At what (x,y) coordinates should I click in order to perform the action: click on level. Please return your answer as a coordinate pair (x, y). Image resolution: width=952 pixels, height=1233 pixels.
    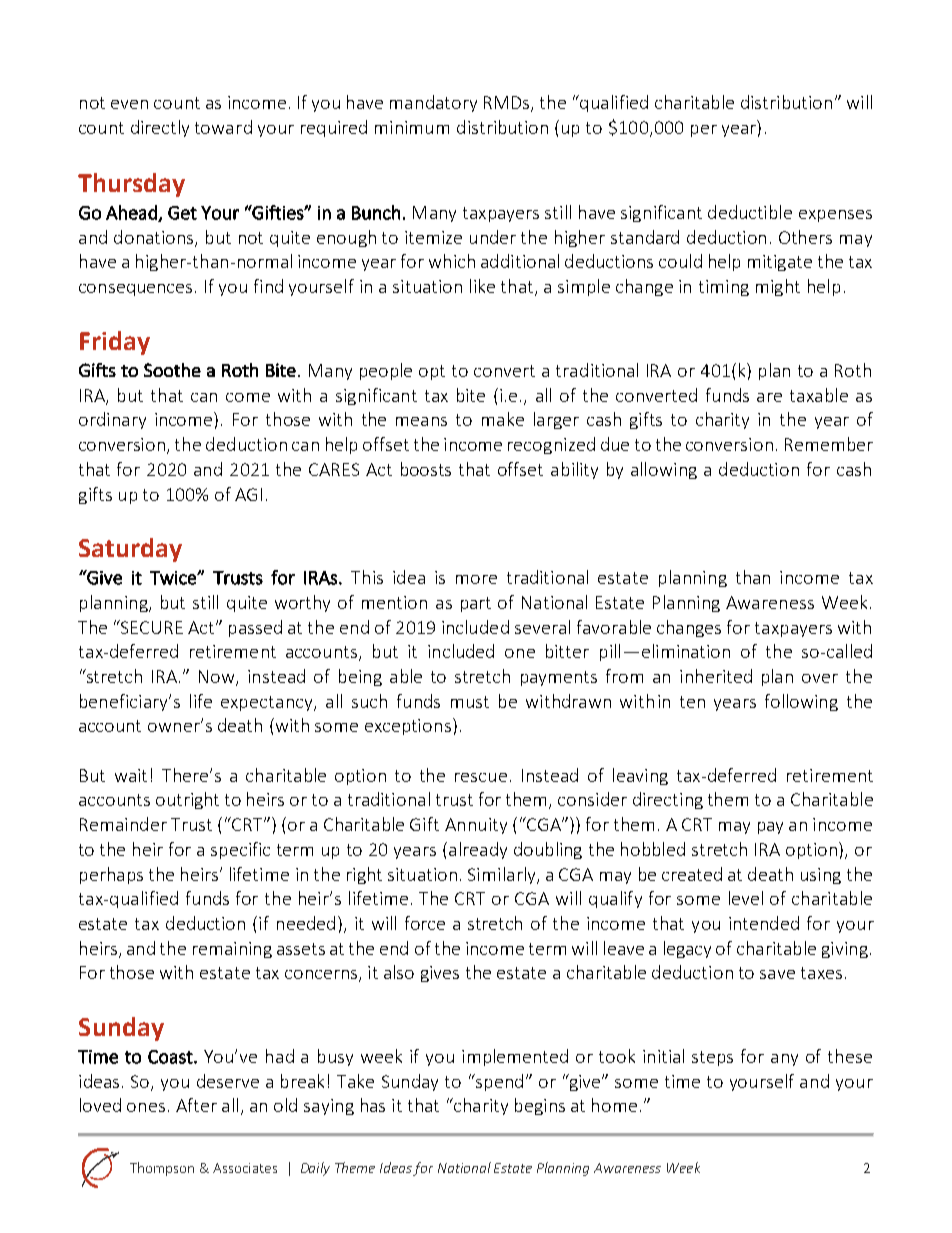
    Looking at the image, I should click on (746, 898).
